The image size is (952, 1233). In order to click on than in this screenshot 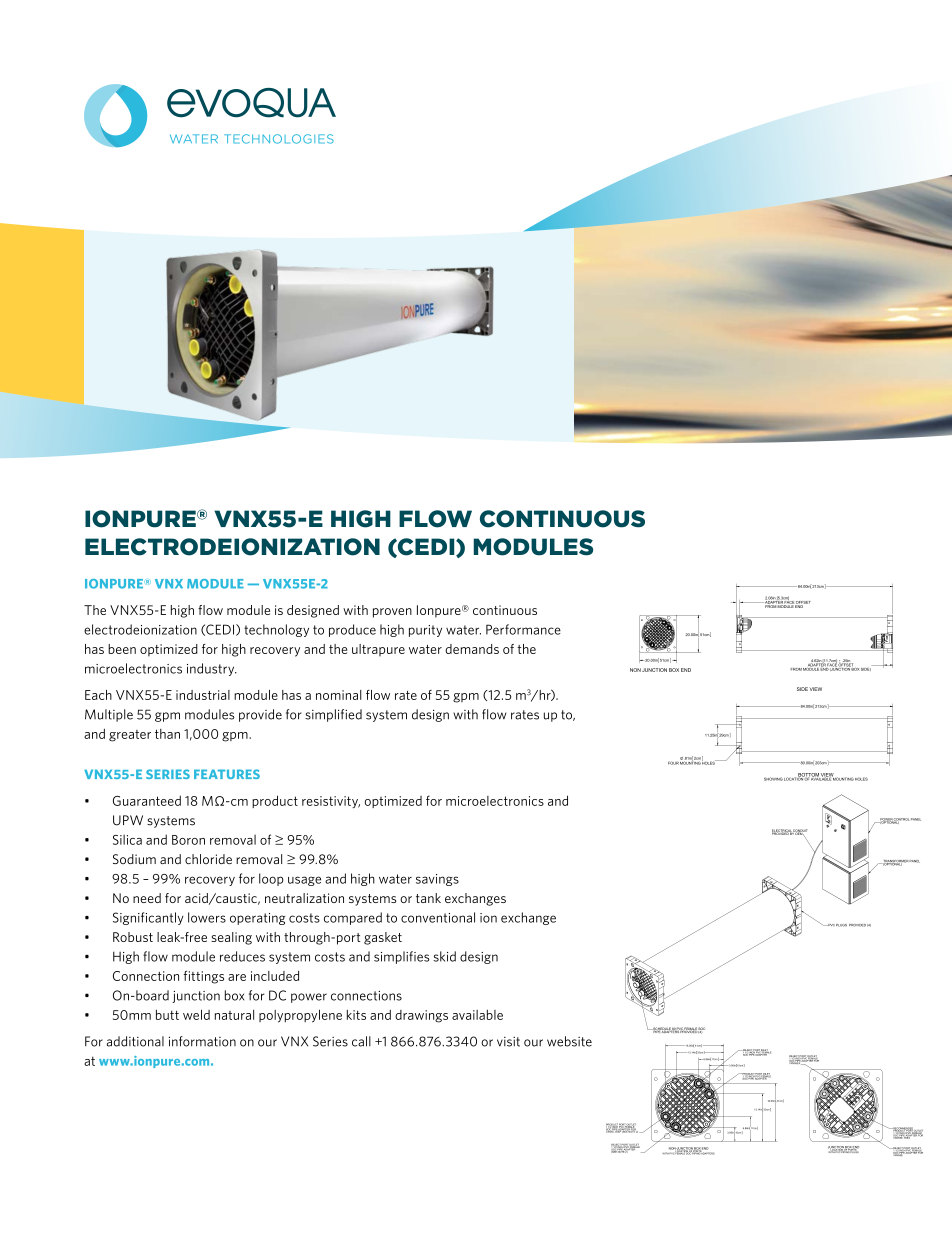, I will do `click(167, 734)`.
